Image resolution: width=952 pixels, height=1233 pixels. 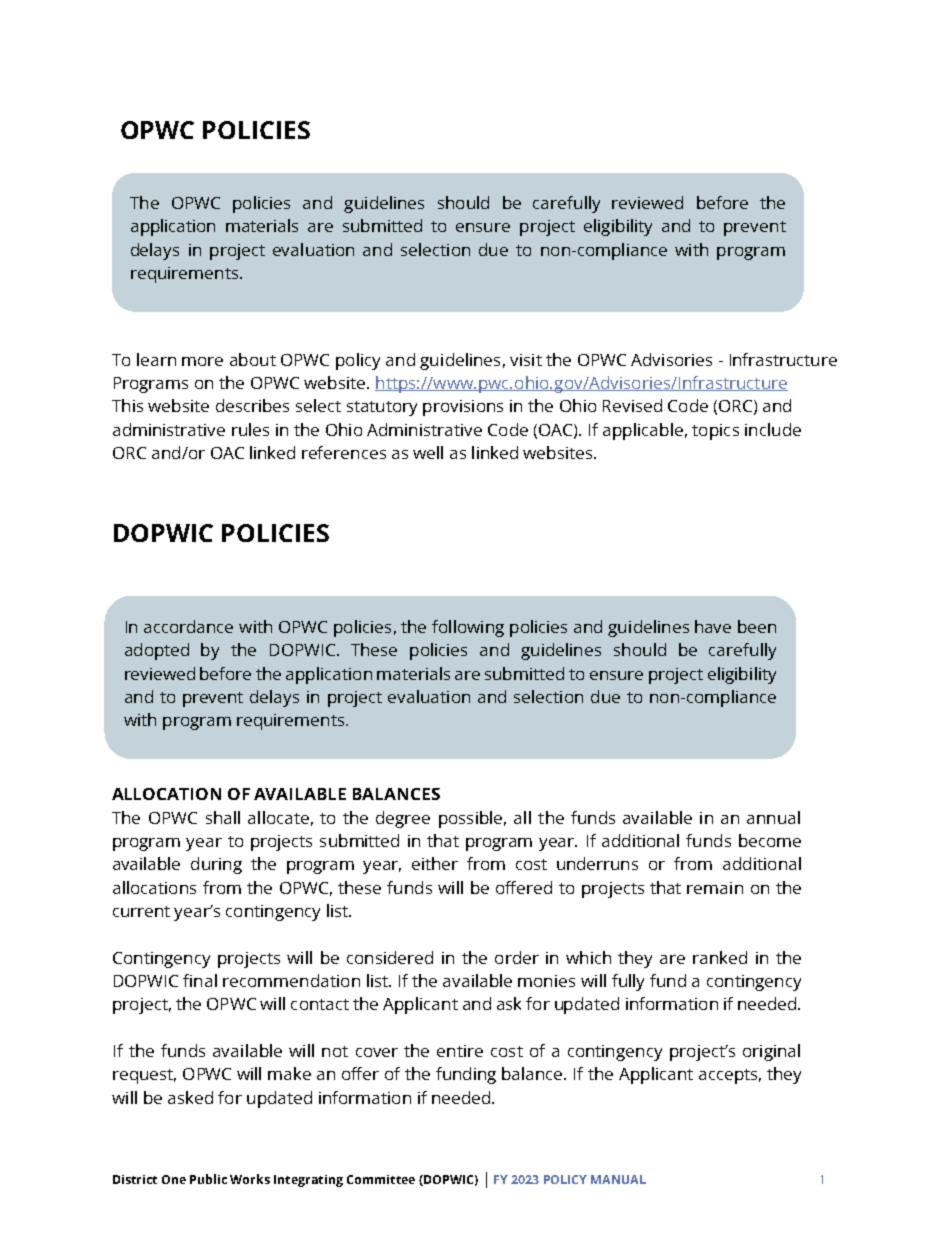 What do you see at coordinates (720, 957) in the screenshot?
I see `ranked` at bounding box center [720, 957].
